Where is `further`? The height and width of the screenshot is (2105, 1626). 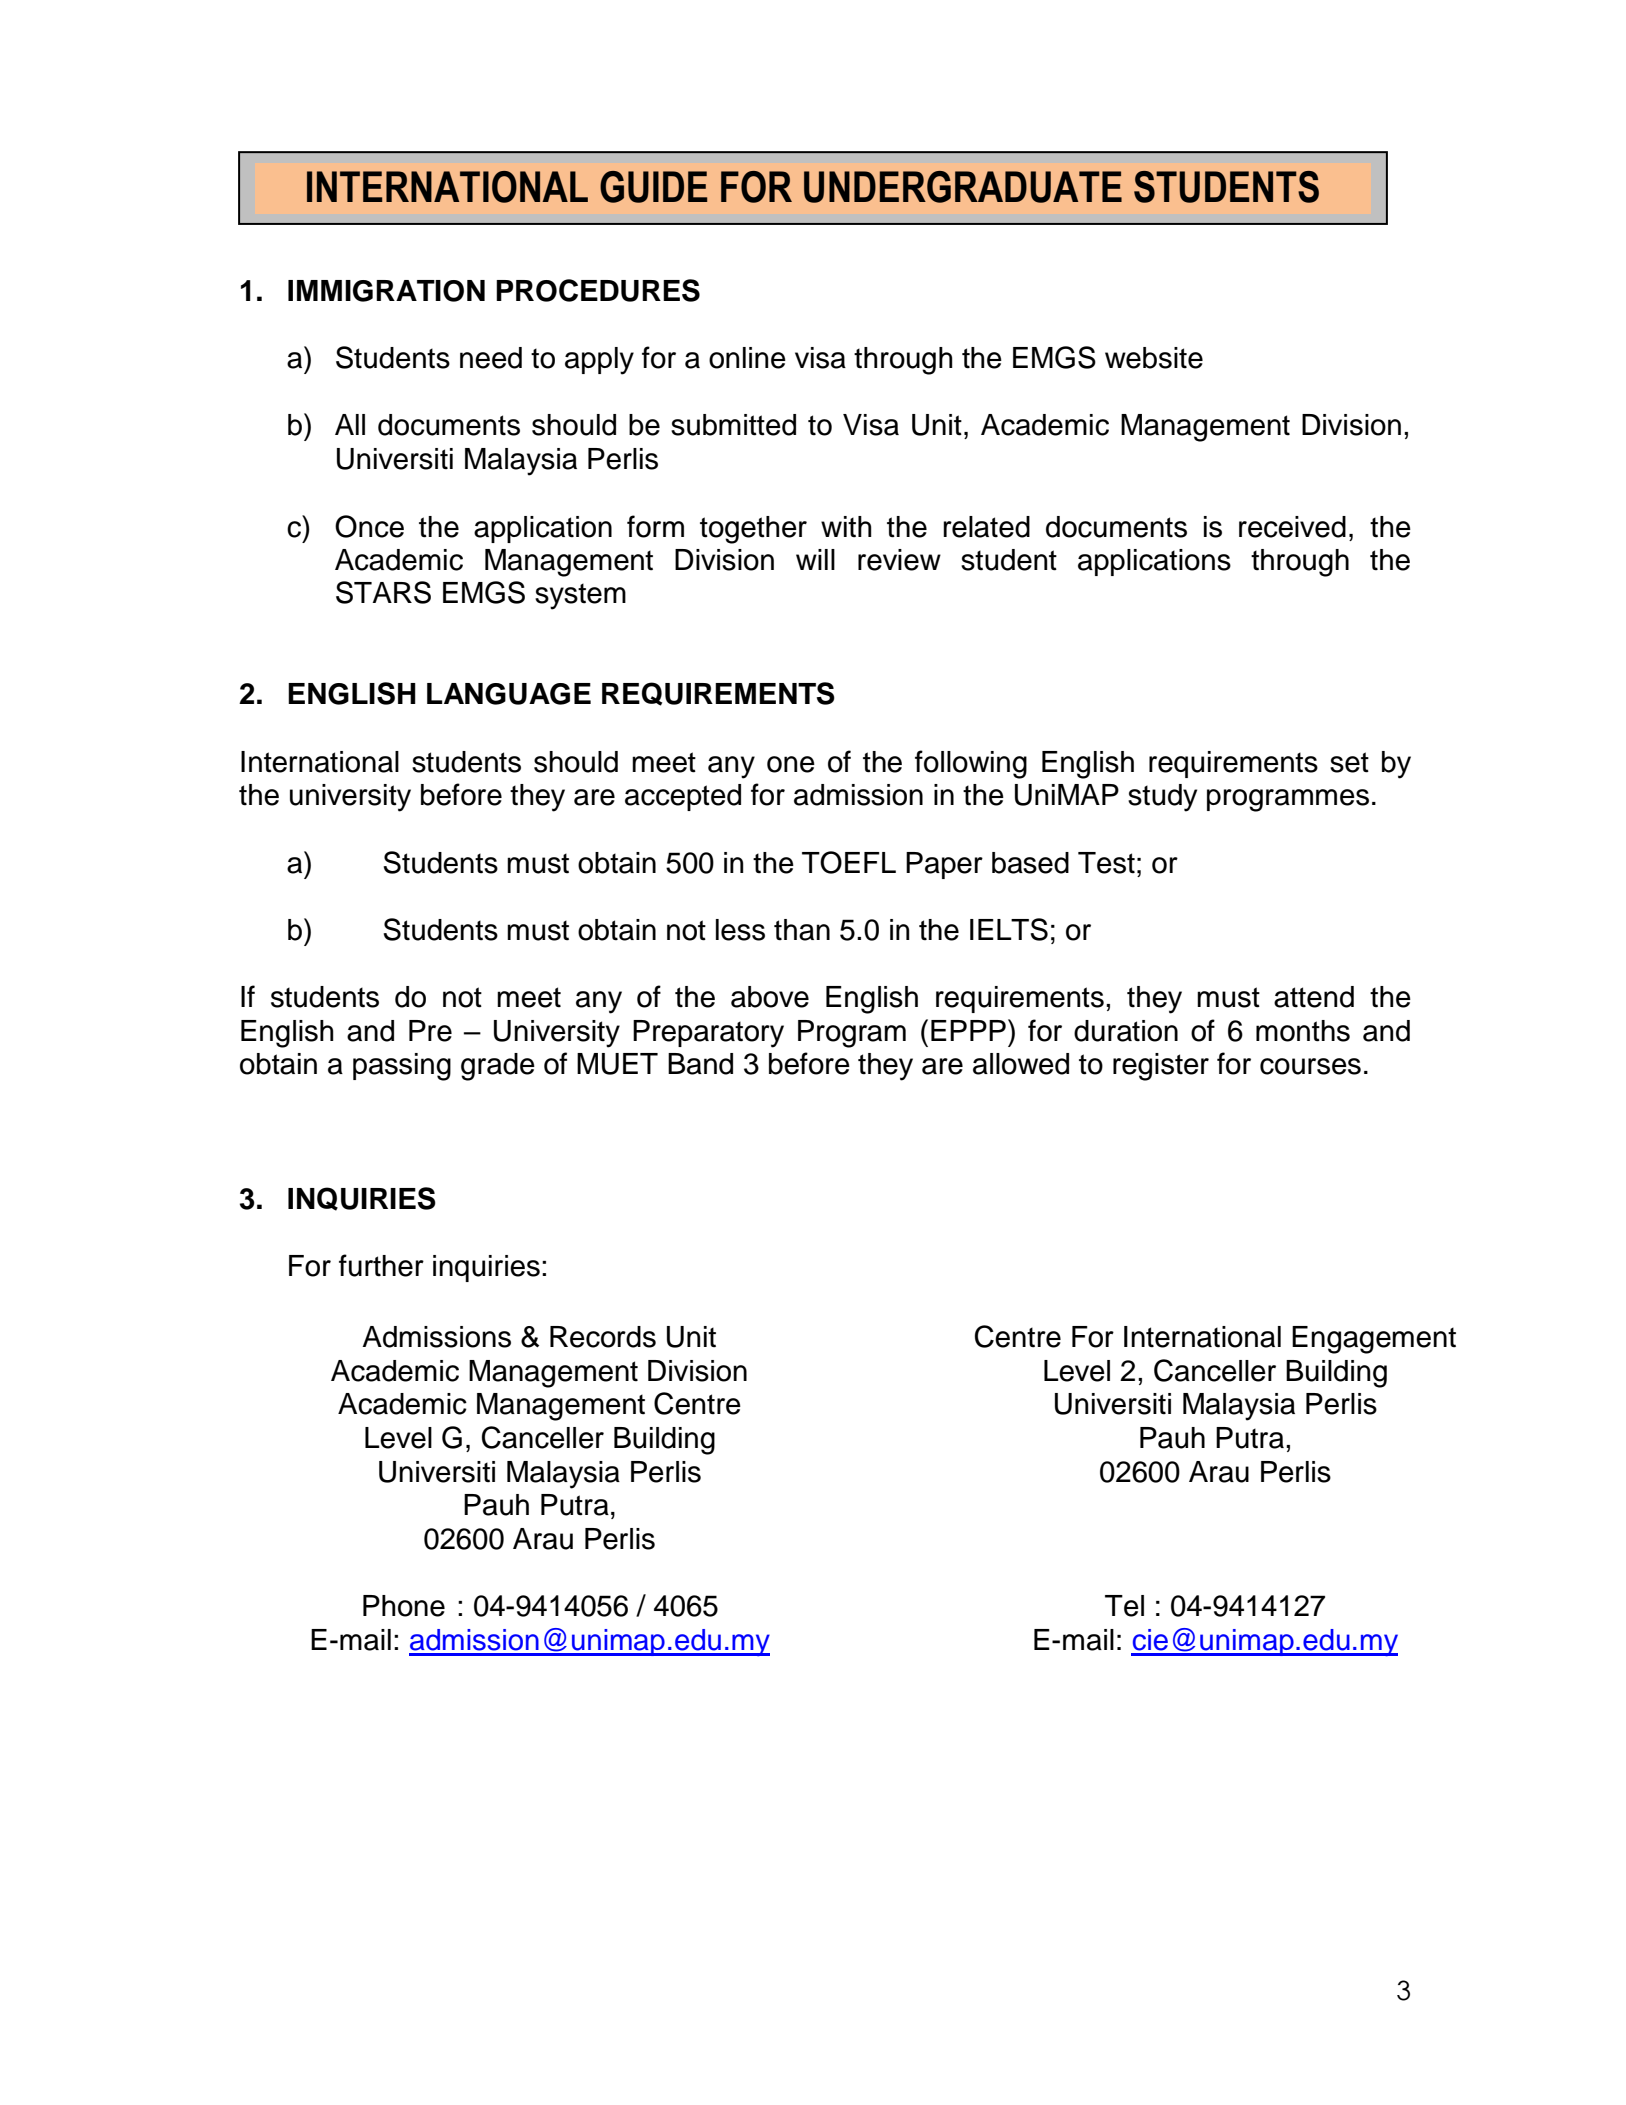 further is located at coordinates (381, 1265).
